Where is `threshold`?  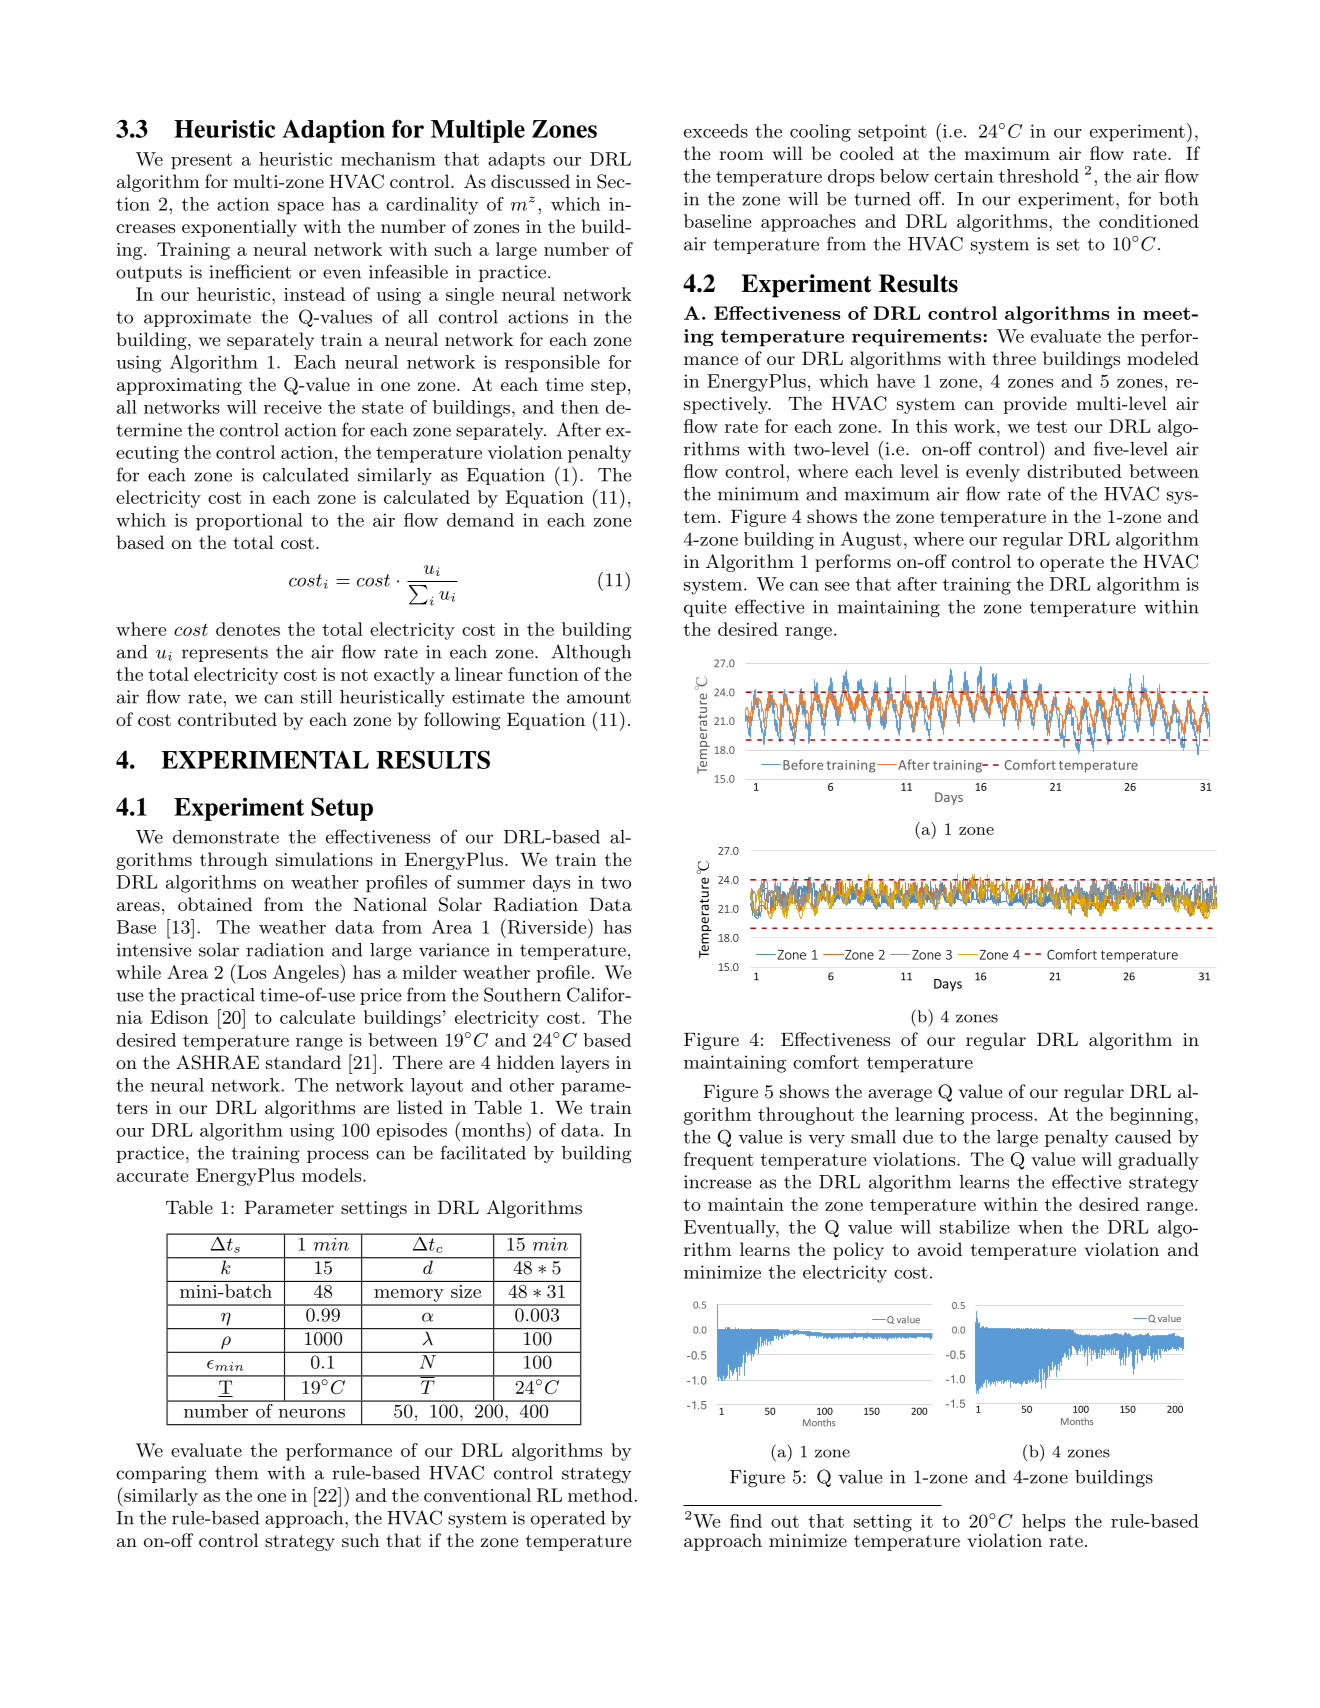
threshold is located at coordinates (1039, 176).
